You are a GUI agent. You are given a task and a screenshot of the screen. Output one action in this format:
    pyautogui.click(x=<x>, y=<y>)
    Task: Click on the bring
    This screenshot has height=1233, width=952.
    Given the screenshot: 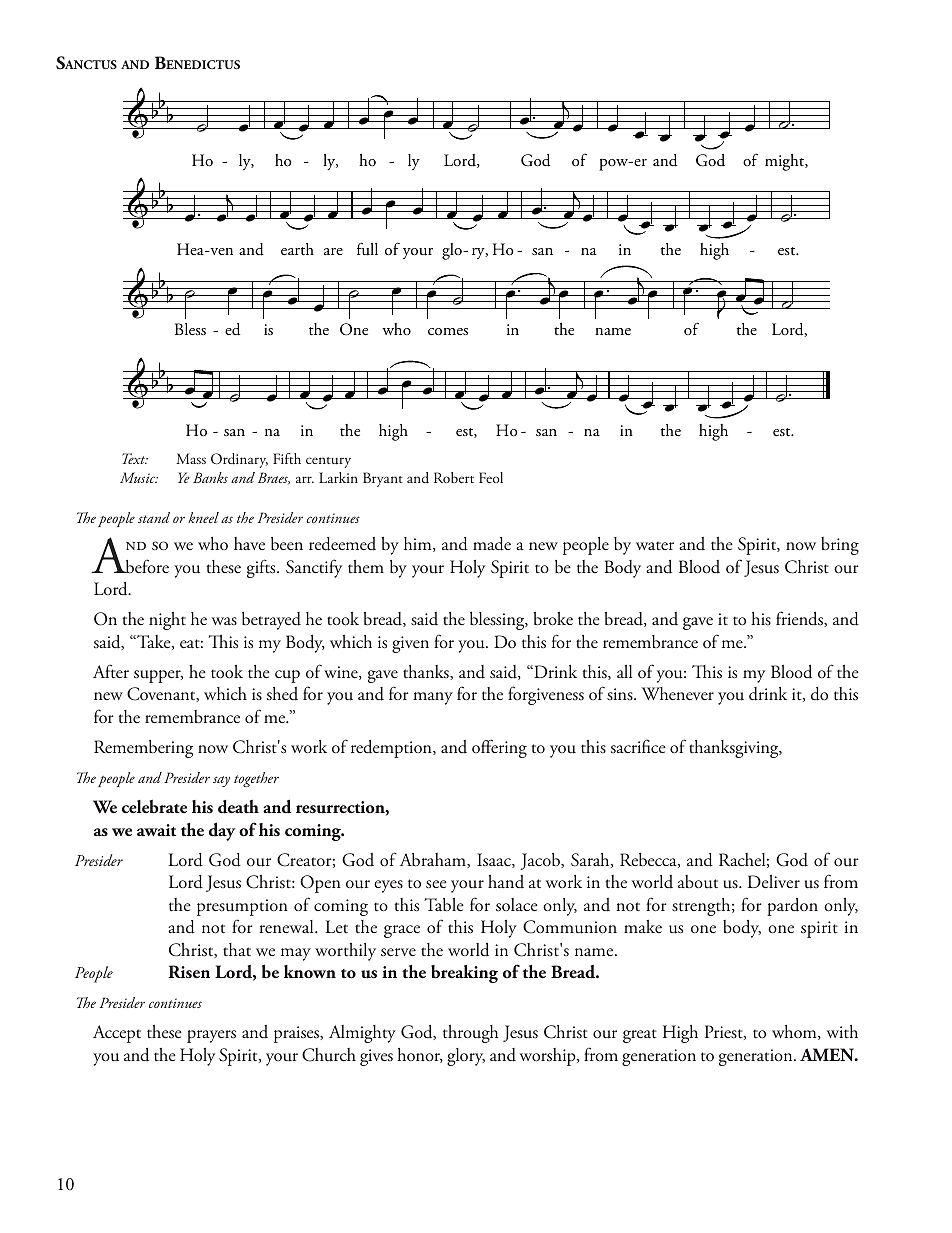 What is the action you would take?
    pyautogui.click(x=840, y=546)
